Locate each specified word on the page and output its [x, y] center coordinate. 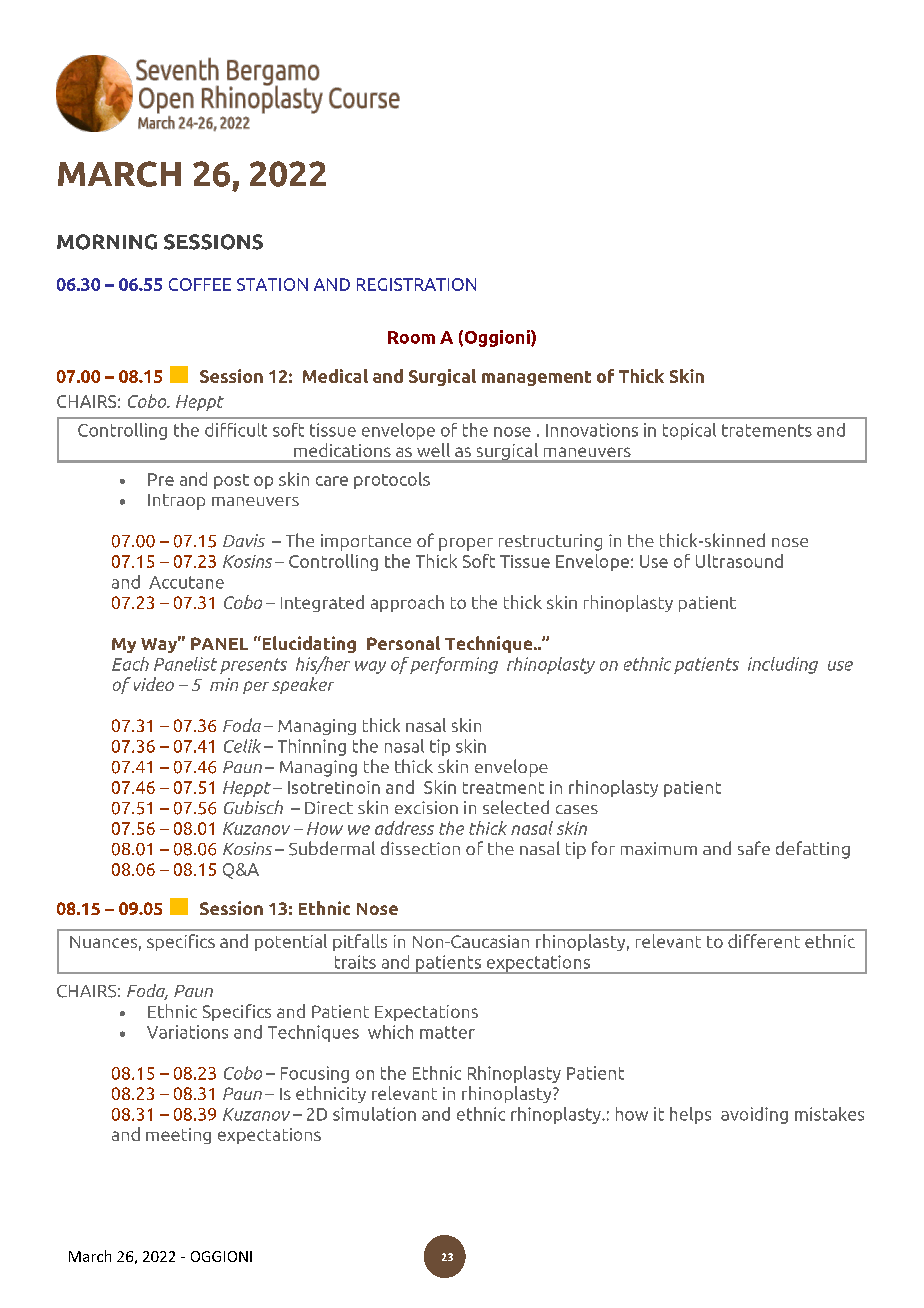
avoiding [754, 1115]
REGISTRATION [416, 284]
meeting [178, 1136]
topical [689, 431]
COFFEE [200, 284]
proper [466, 544]
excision [426, 807]
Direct [329, 807]
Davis [244, 540]
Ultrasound [739, 561]
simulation [374, 1114]
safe [754, 848]
